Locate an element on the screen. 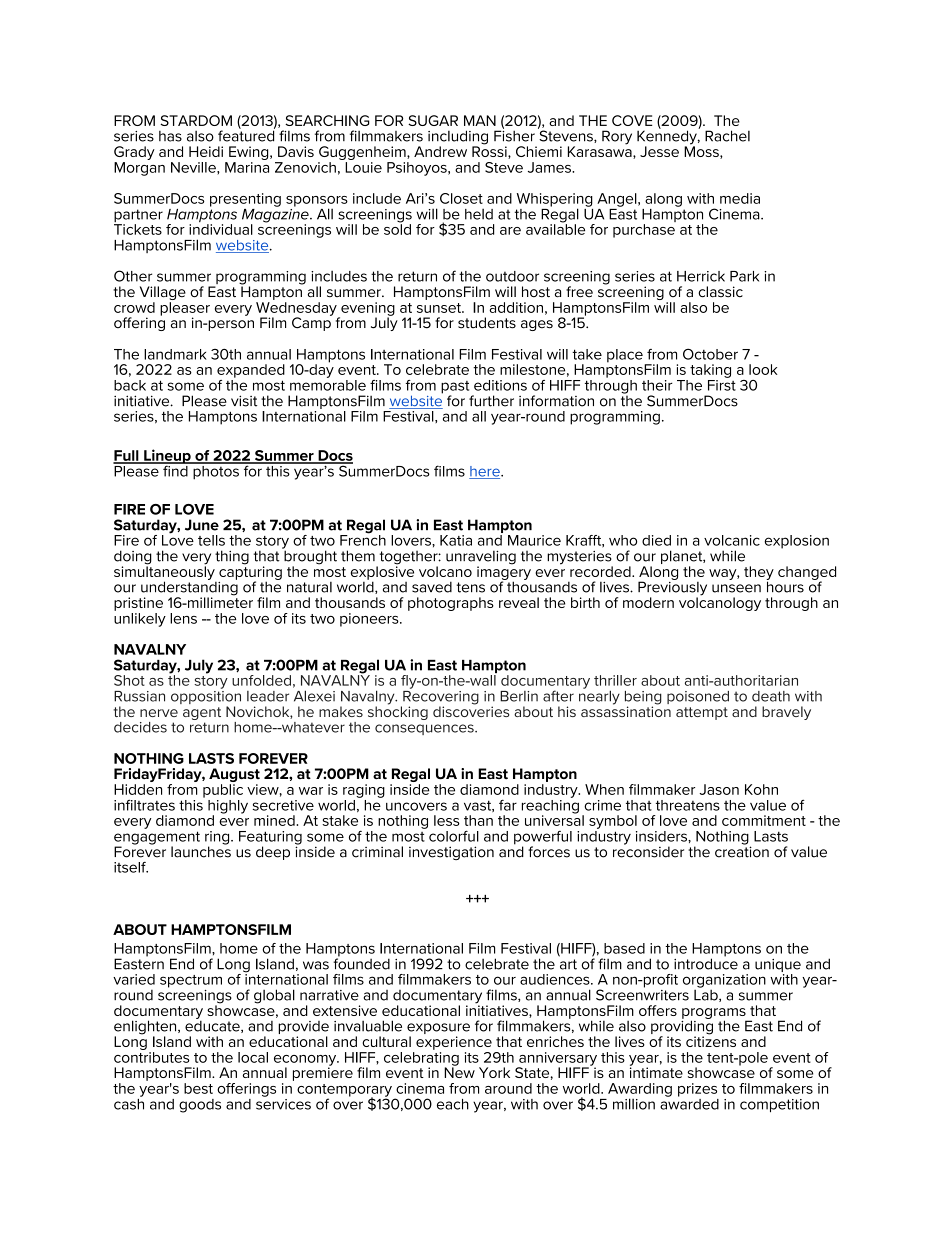  best is located at coordinates (198, 1088).
